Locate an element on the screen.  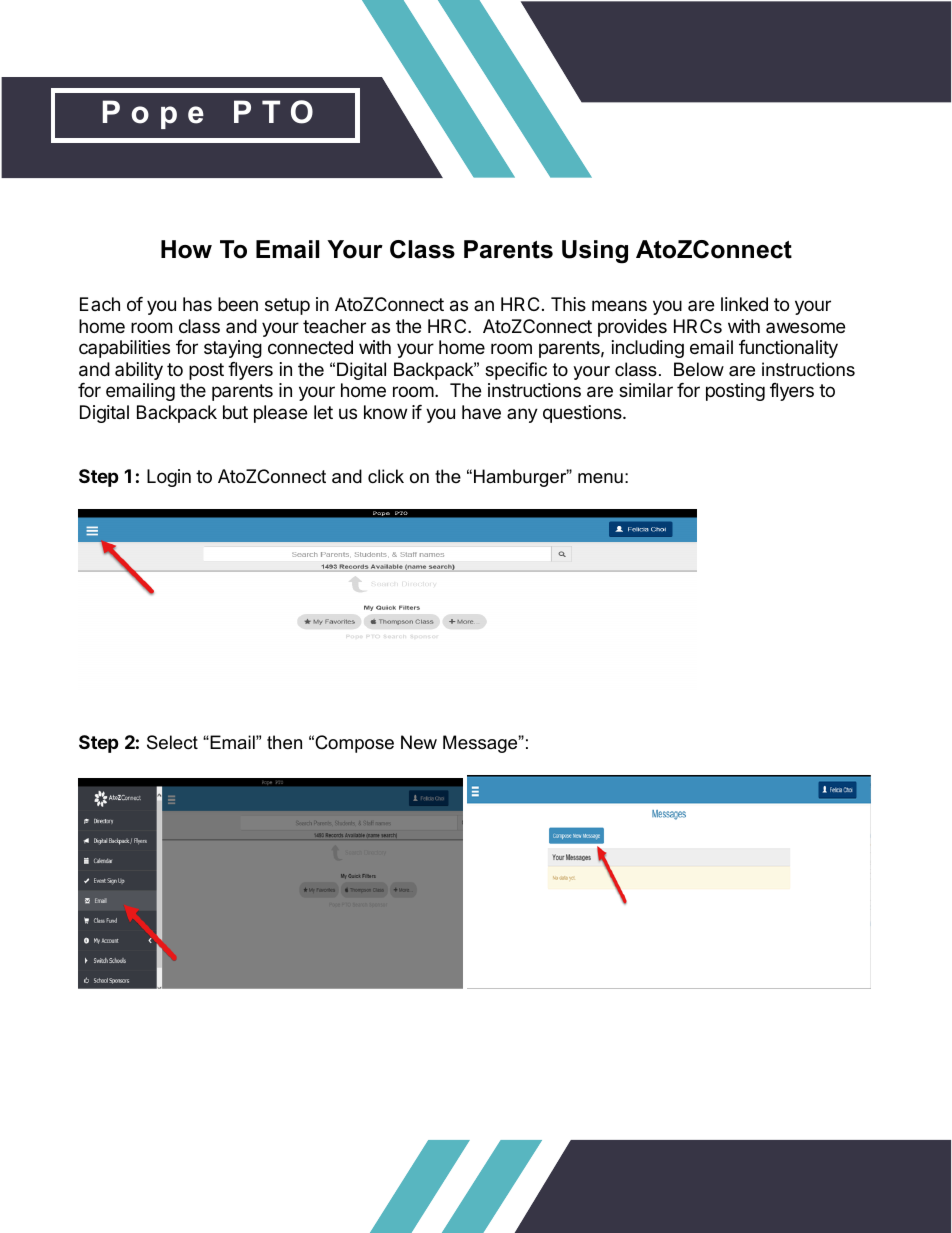
click is located at coordinates (386, 476).
